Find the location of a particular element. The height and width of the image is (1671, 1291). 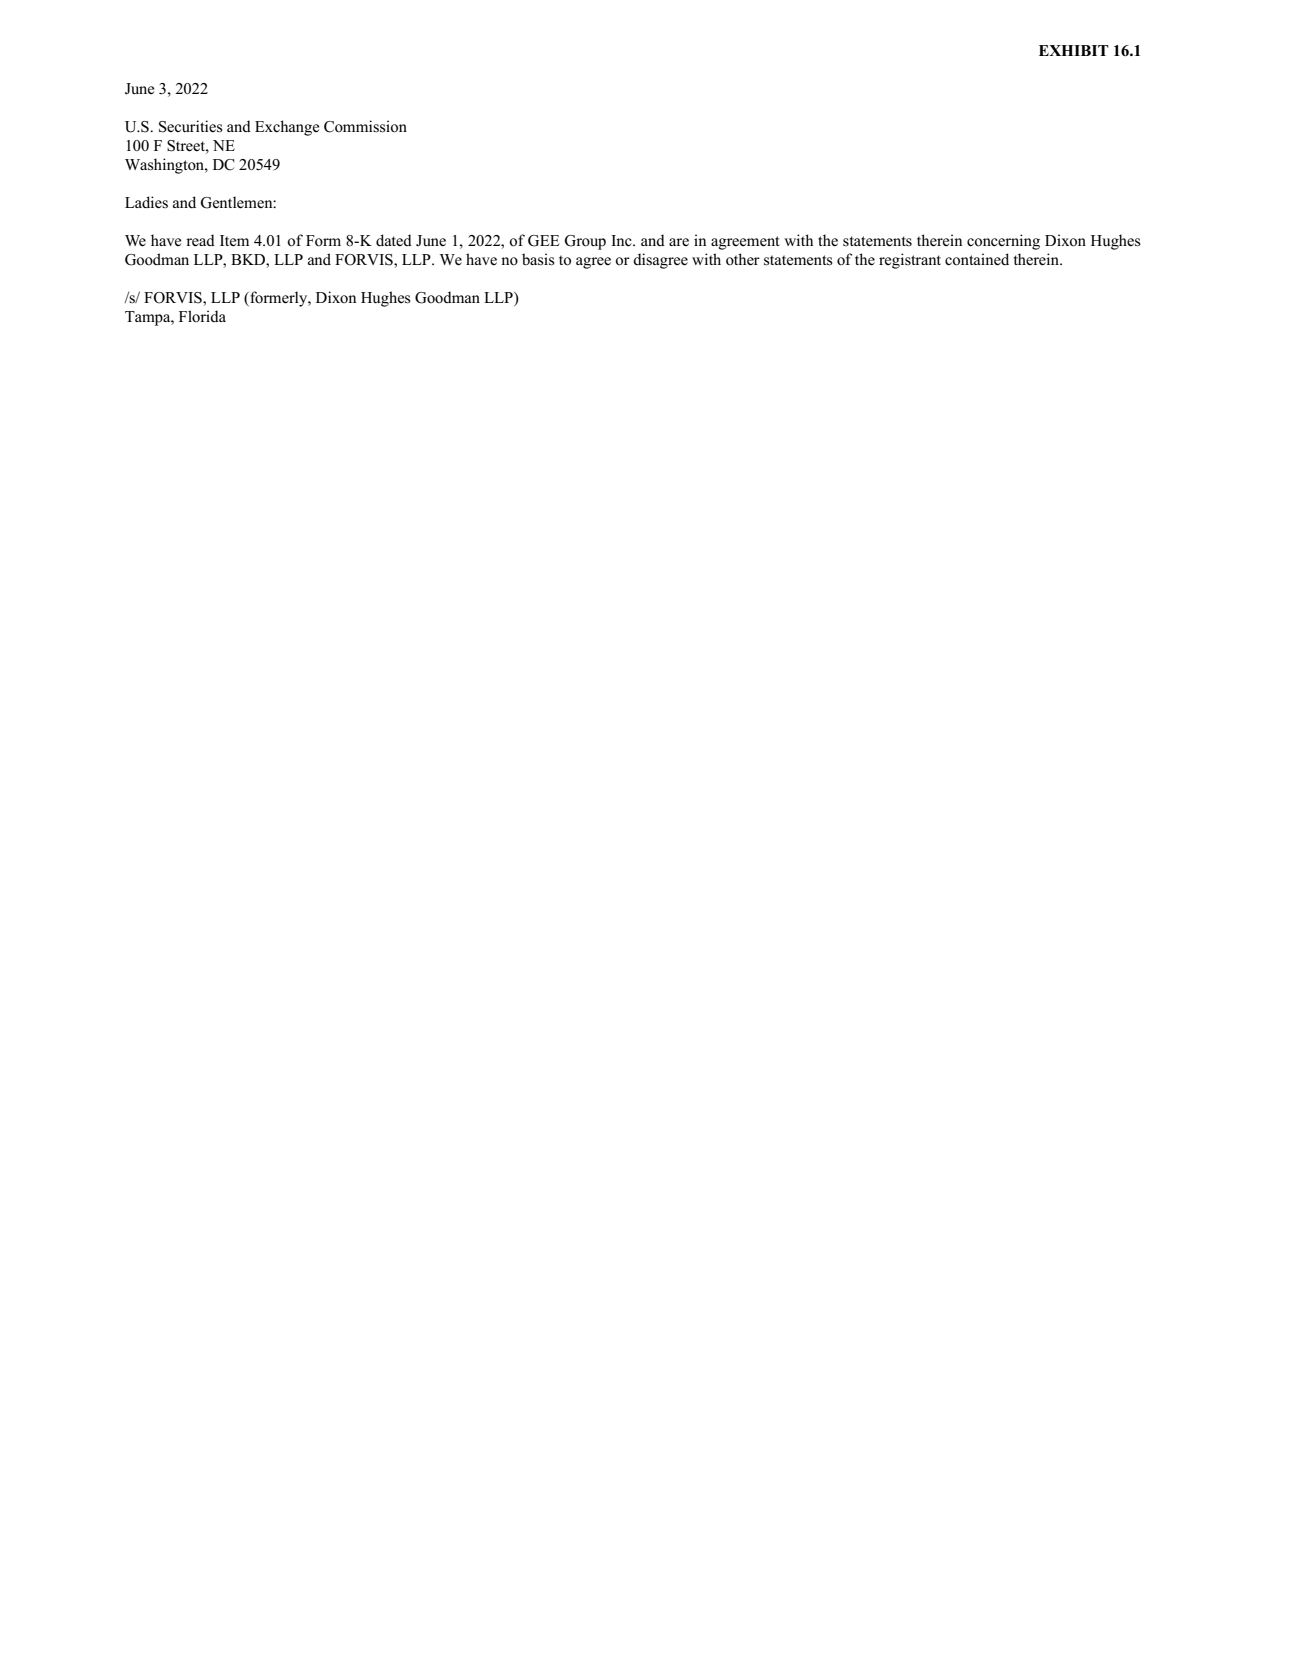

Securities is located at coordinates (191, 126).
